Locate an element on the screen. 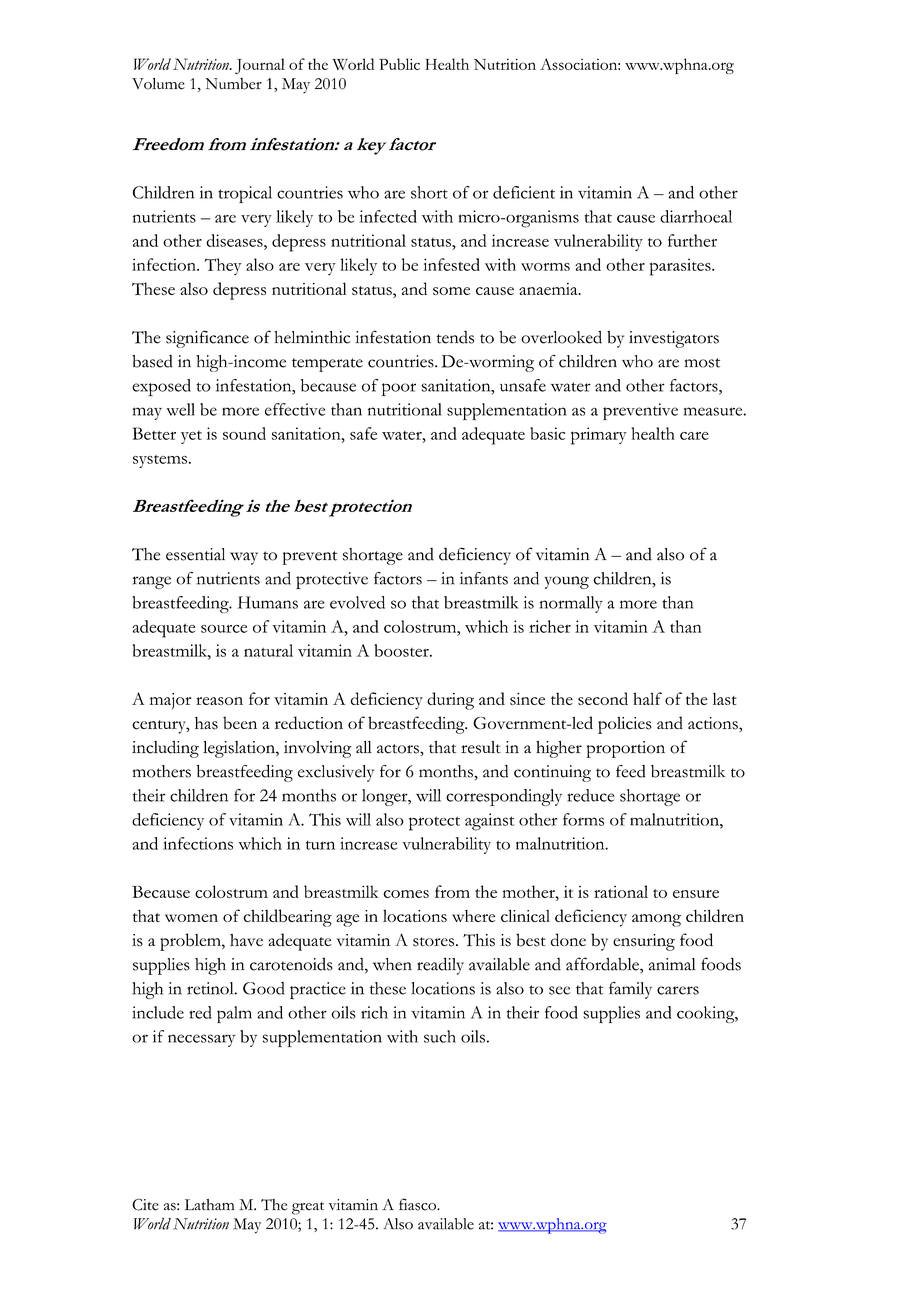 This screenshot has width=924, height=1308. family is located at coordinates (630, 990).
